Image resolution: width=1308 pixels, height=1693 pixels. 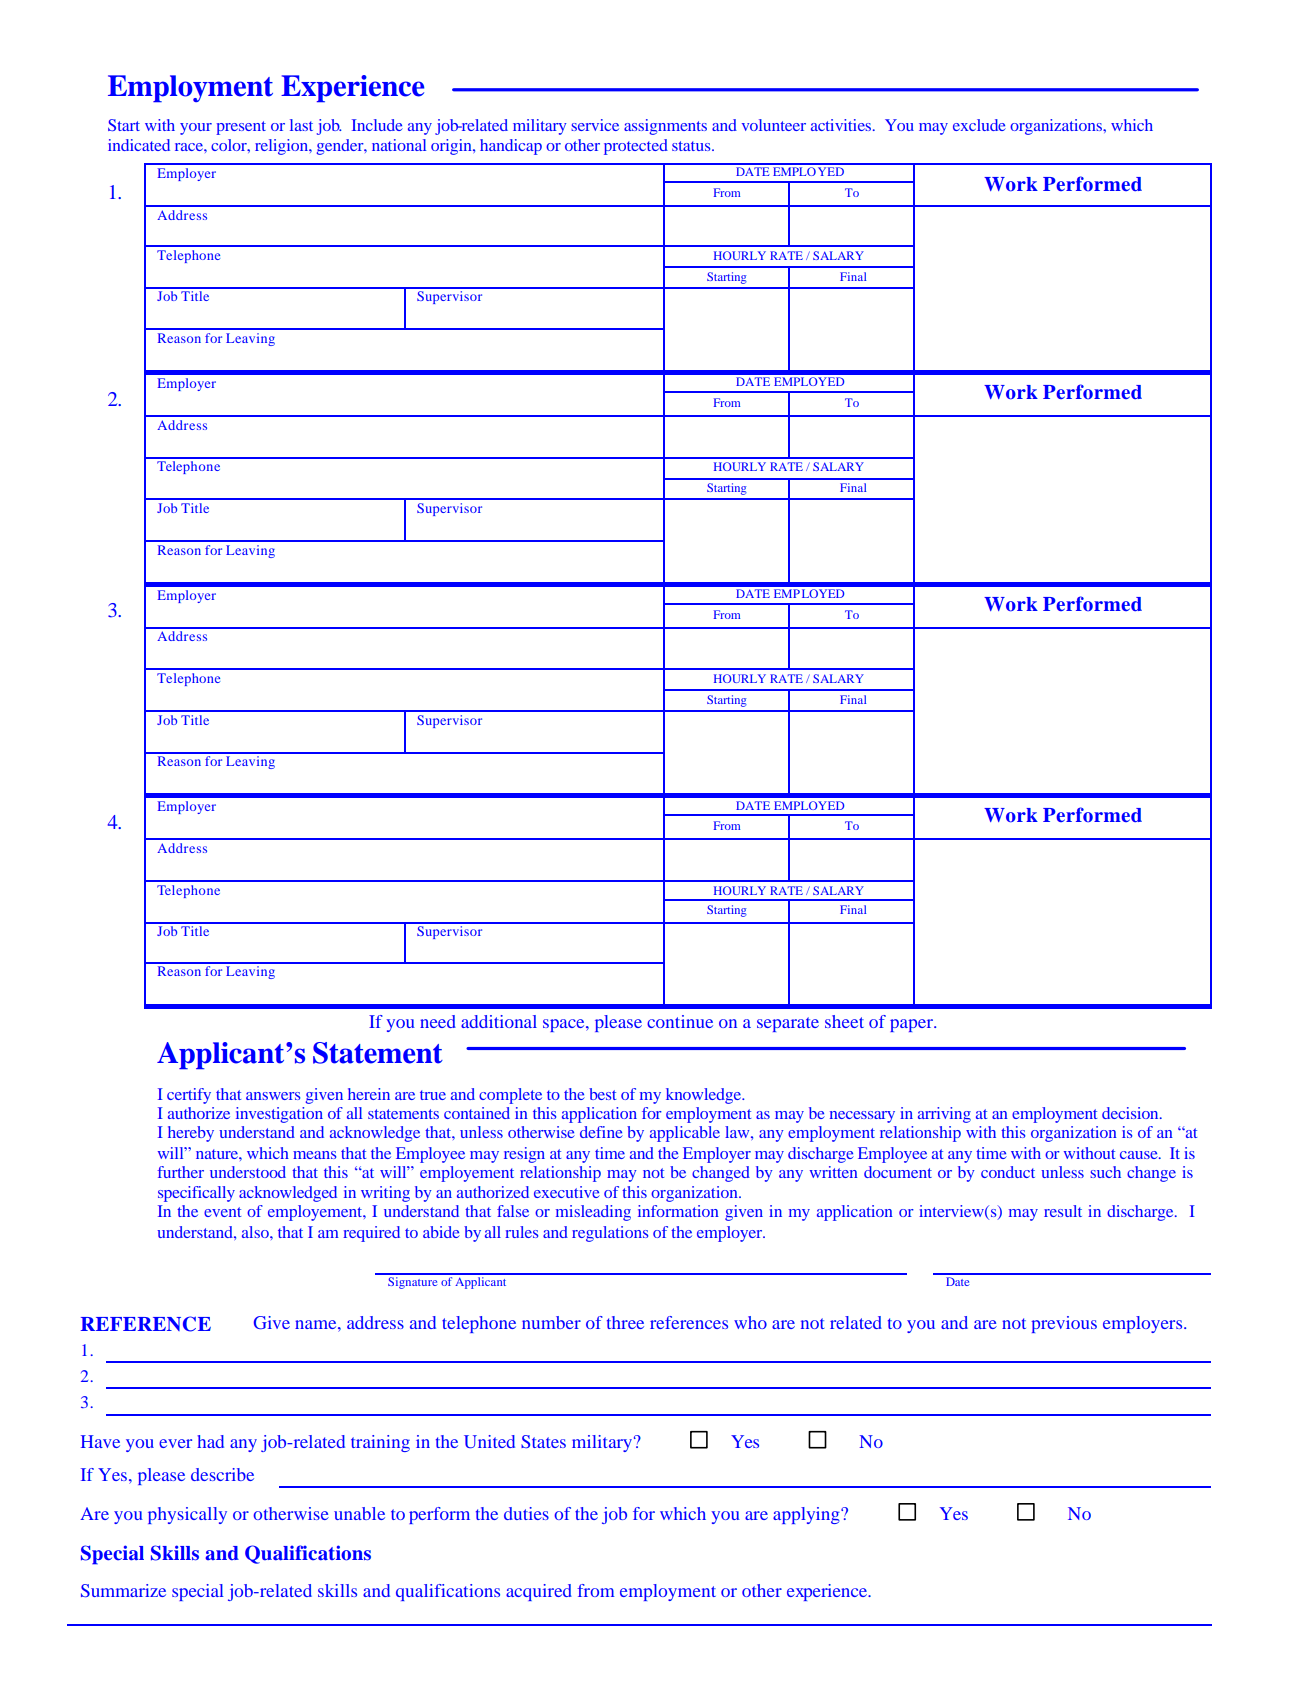 What do you see at coordinates (438, 1021) in the image?
I see `need` at bounding box center [438, 1021].
